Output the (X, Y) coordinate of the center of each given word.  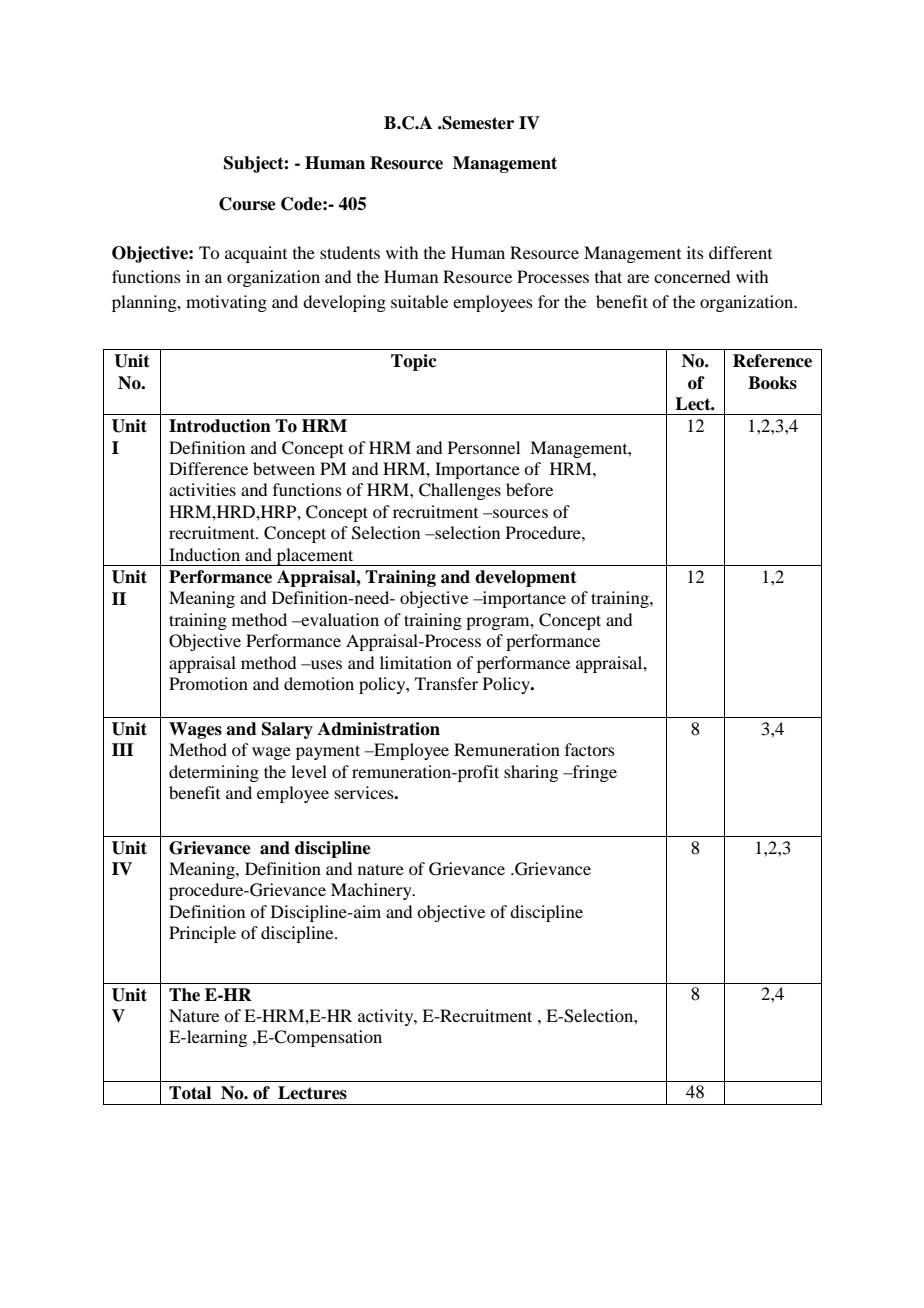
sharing (531, 773)
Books (772, 383)
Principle (202, 934)
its (695, 252)
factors (590, 749)
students (350, 252)
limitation (416, 662)
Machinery (372, 891)
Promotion (208, 683)
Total (190, 1093)
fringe (594, 773)
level (309, 771)
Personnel (484, 447)
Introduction (220, 426)
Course (247, 204)
